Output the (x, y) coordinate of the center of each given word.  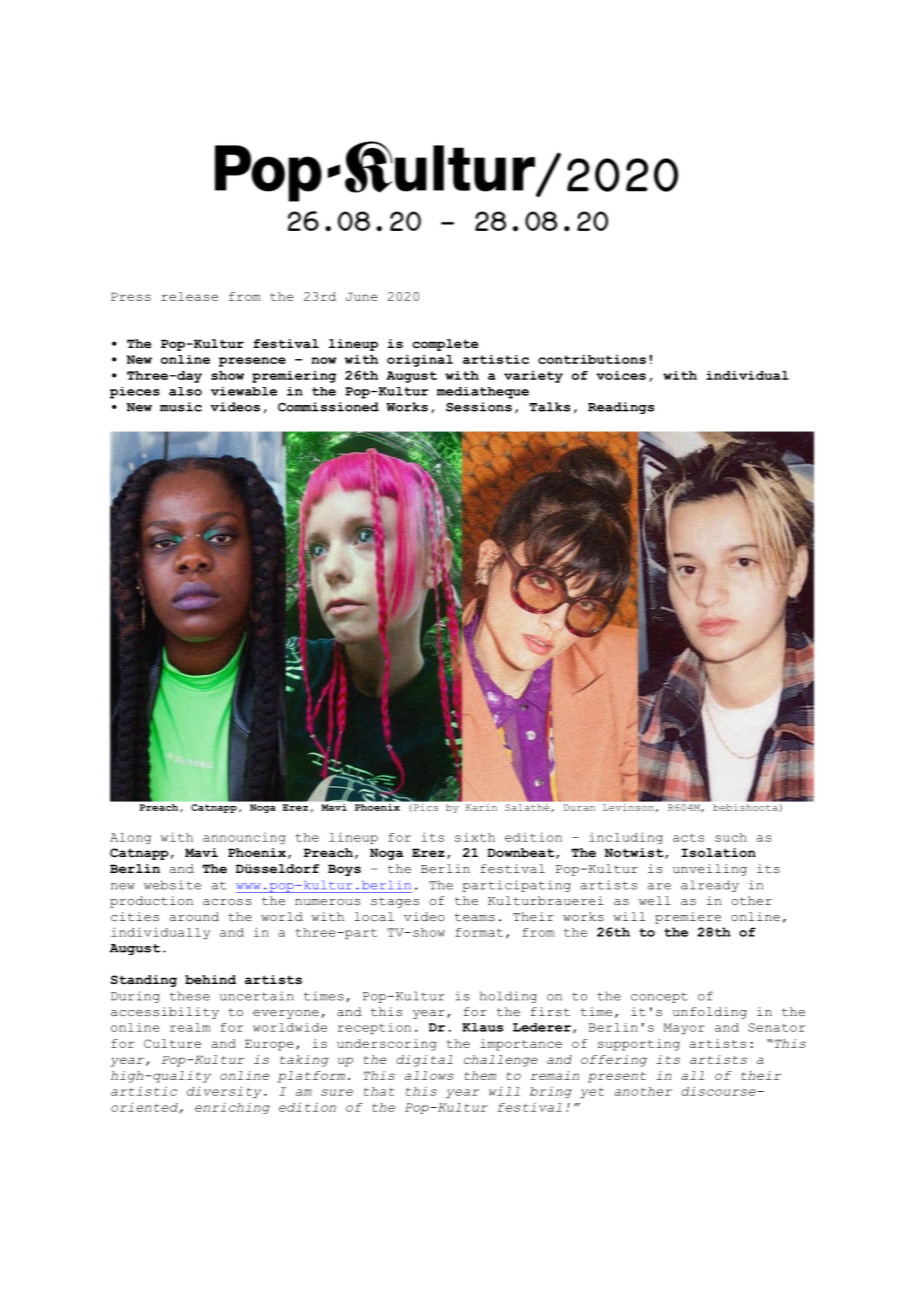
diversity (224, 1092)
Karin (481, 807)
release (189, 296)
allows (429, 1075)
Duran (579, 807)
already (710, 886)
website (172, 885)
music (181, 407)
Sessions (479, 407)
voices (621, 375)
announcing (244, 838)
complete (445, 345)
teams (475, 917)
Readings (621, 408)
